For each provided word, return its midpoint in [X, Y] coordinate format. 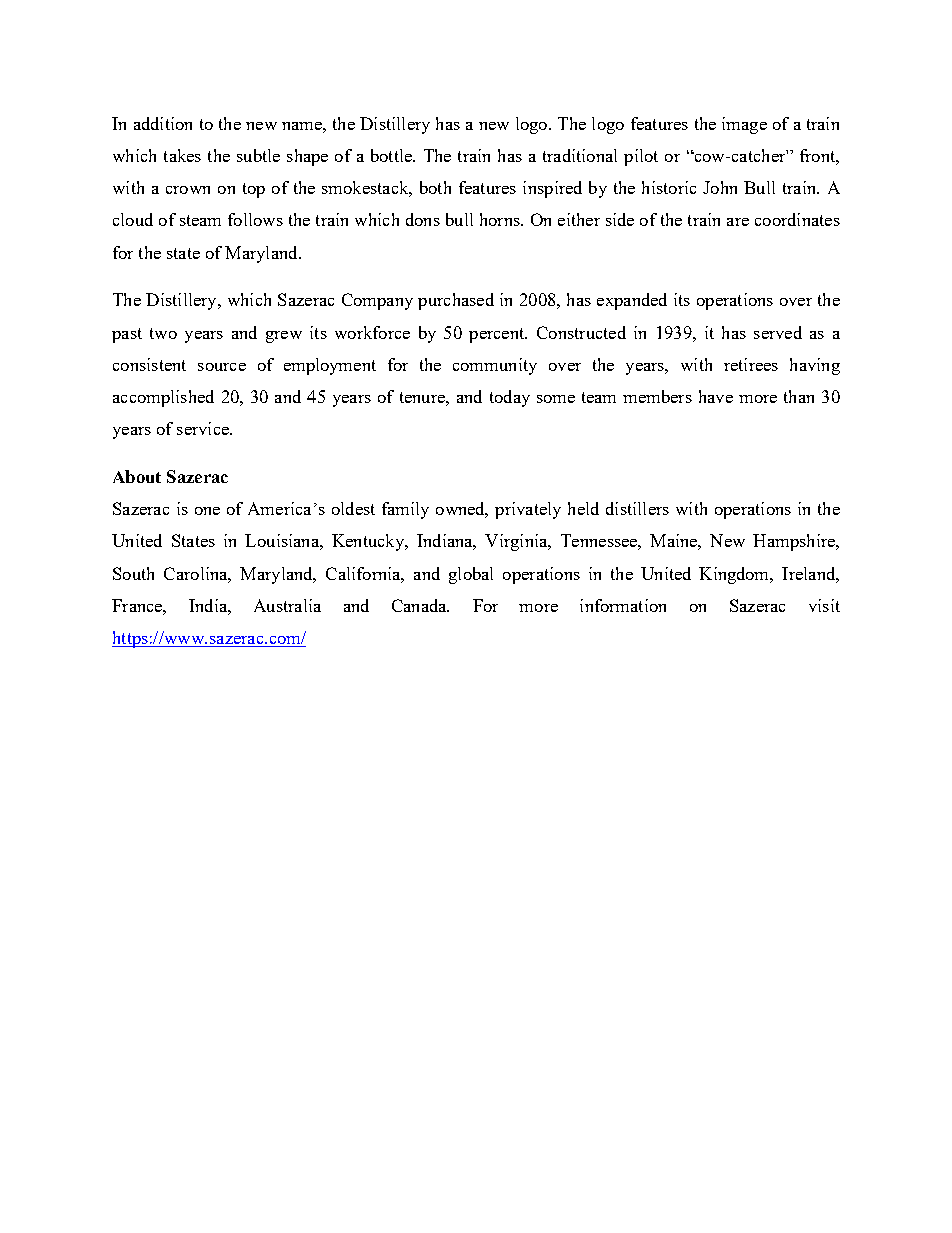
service [204, 428]
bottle [392, 155]
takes [182, 155]
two [163, 333]
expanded [632, 301]
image [744, 125]
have [716, 396]
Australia [287, 605]
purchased [456, 301]
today [510, 398]
